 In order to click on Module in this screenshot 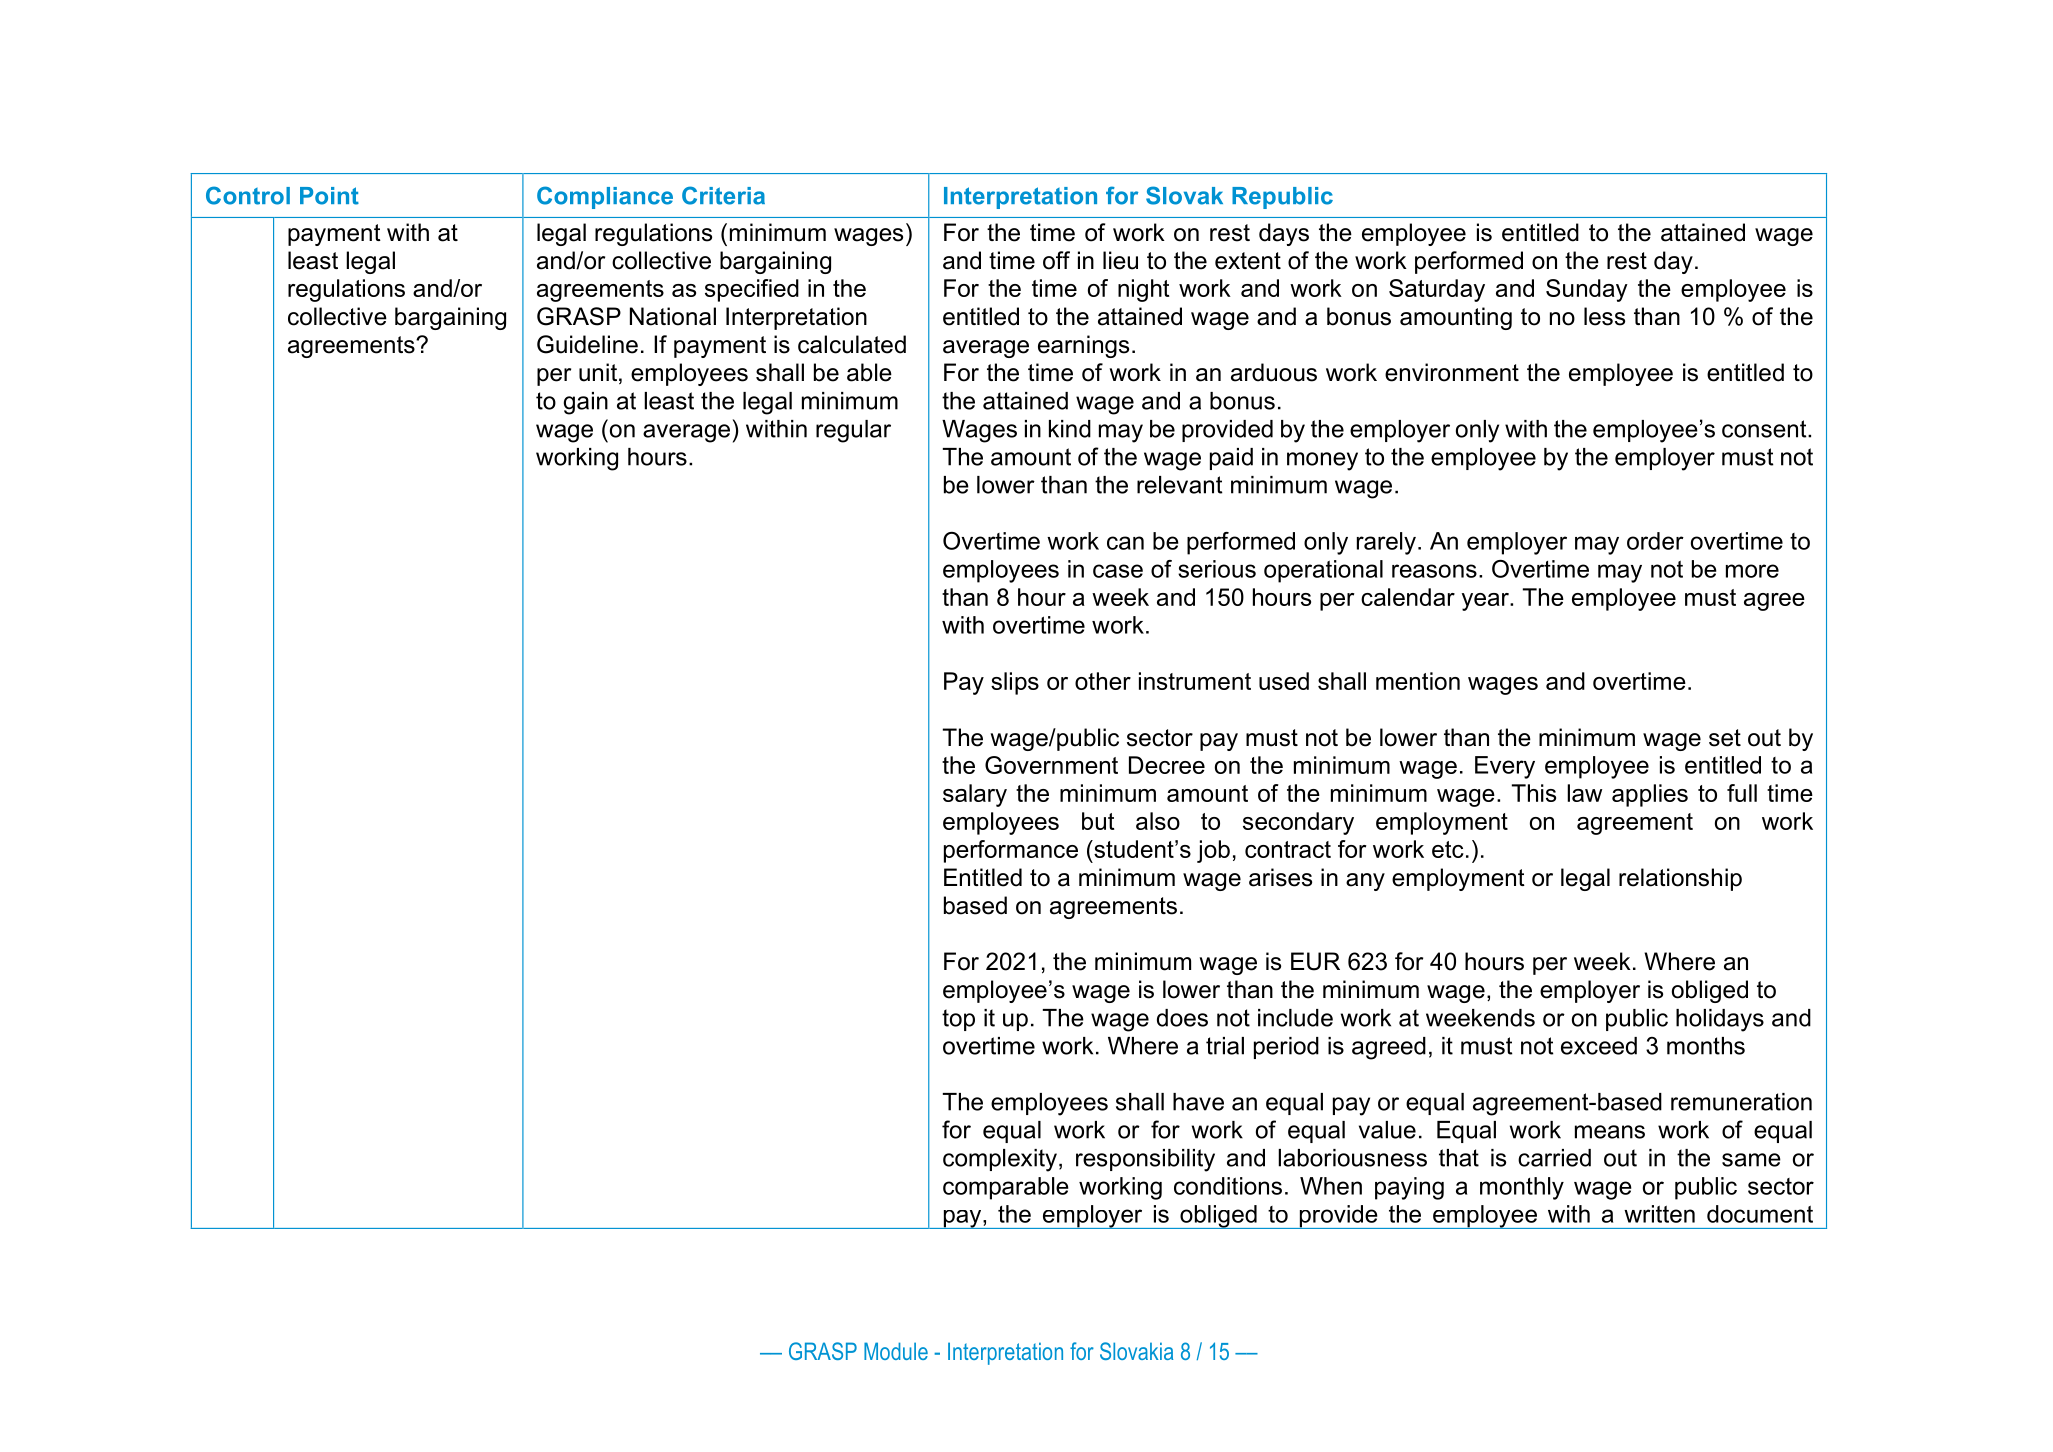, I will do `click(896, 1351)`.
